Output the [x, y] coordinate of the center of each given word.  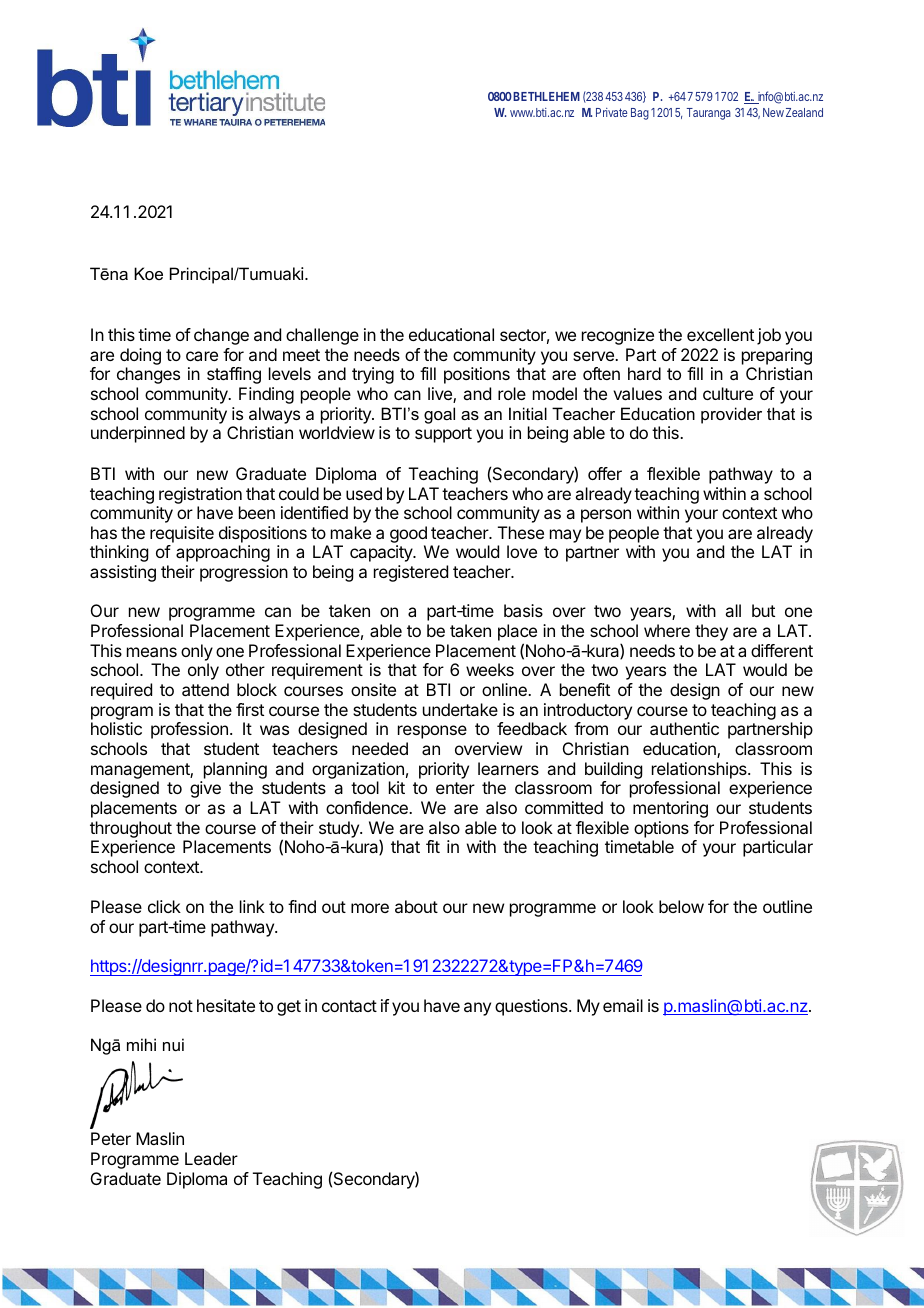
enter [455, 788]
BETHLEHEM [546, 96]
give [205, 789]
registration [200, 495]
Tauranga [709, 114]
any [477, 1009]
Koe [148, 273]
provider [731, 415]
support [443, 435]
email [623, 1005]
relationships [700, 770]
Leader [211, 1158]
